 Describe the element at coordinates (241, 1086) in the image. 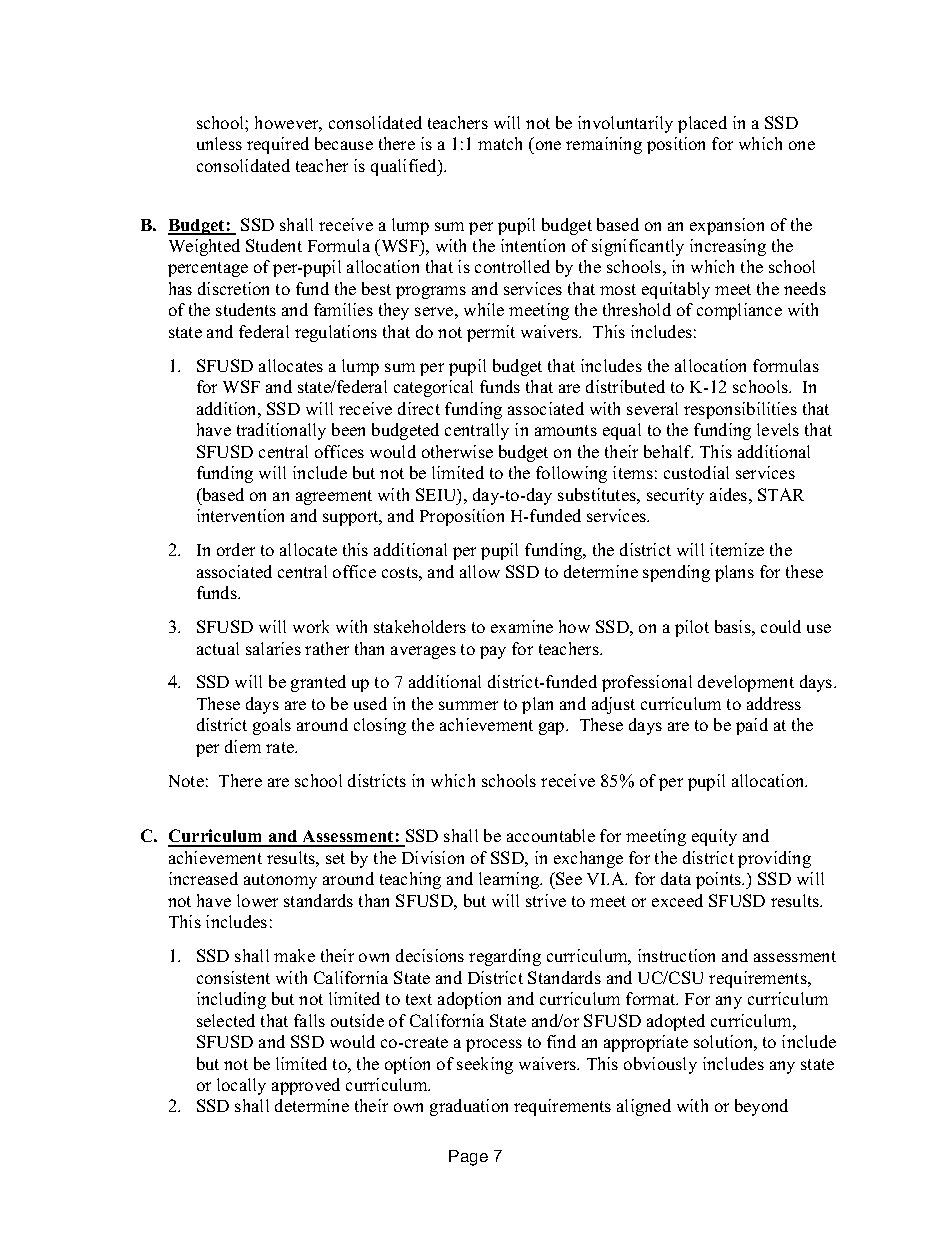

I see `locally` at that location.
